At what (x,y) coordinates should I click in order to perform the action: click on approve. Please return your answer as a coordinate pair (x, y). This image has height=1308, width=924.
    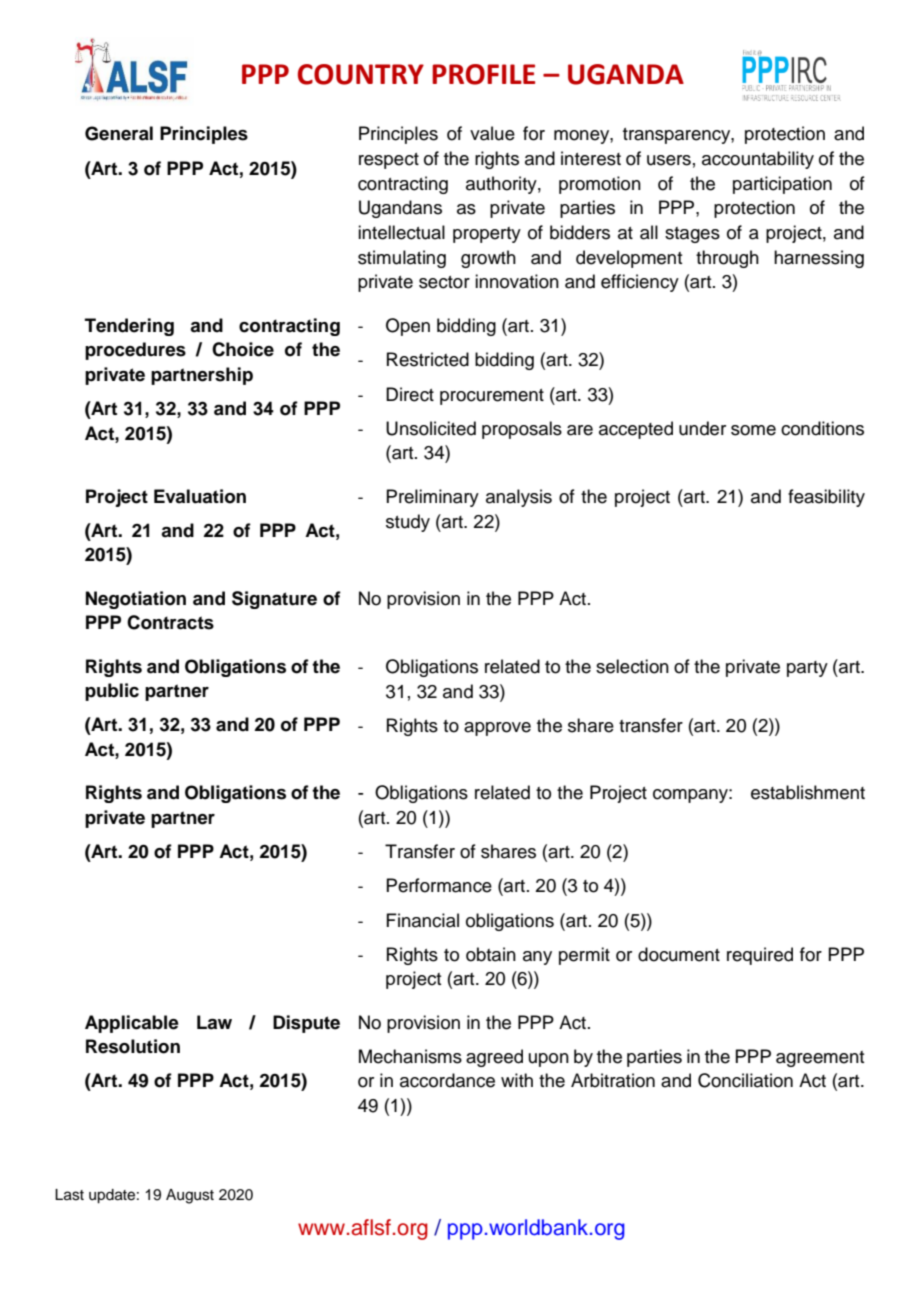
    Looking at the image, I should click on (497, 729).
